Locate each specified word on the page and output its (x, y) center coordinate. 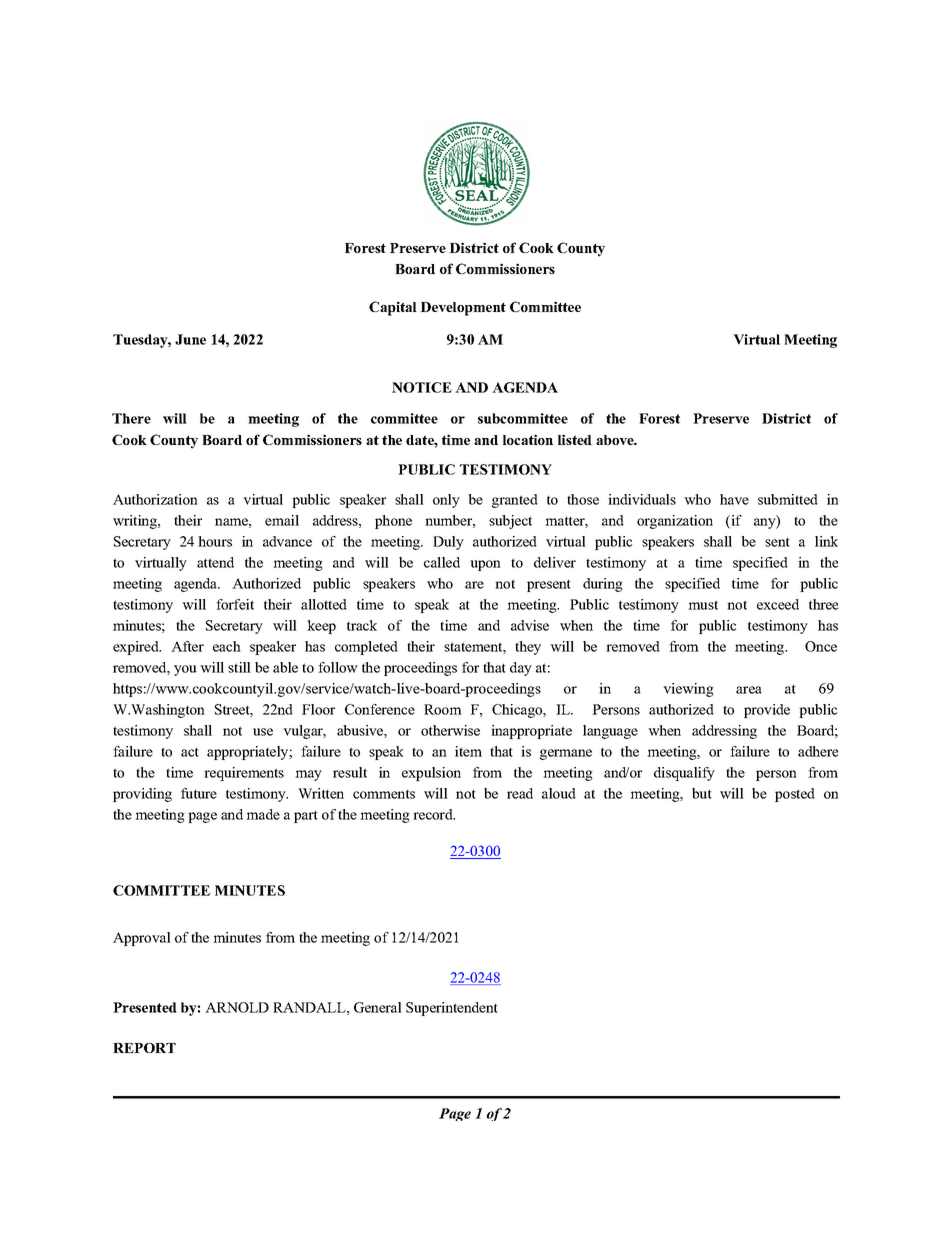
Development (463, 309)
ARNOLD (237, 1007)
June (190, 339)
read (520, 793)
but (702, 793)
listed (575, 439)
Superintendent (452, 1009)
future (199, 793)
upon (485, 565)
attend (215, 562)
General (378, 1007)
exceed (778, 604)
